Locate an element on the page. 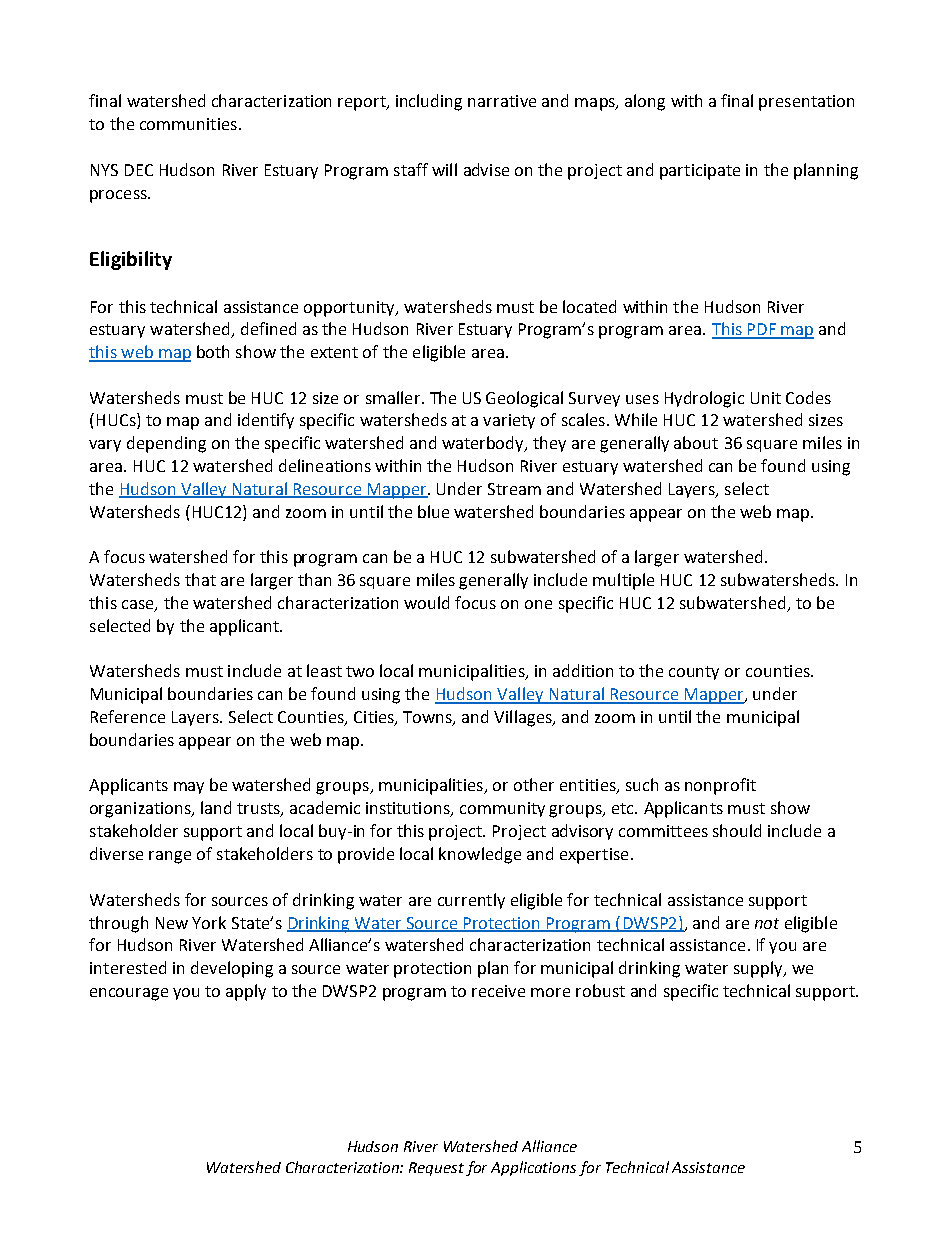 The width and height of the document is (952, 1233). Applications is located at coordinates (533, 1168).
